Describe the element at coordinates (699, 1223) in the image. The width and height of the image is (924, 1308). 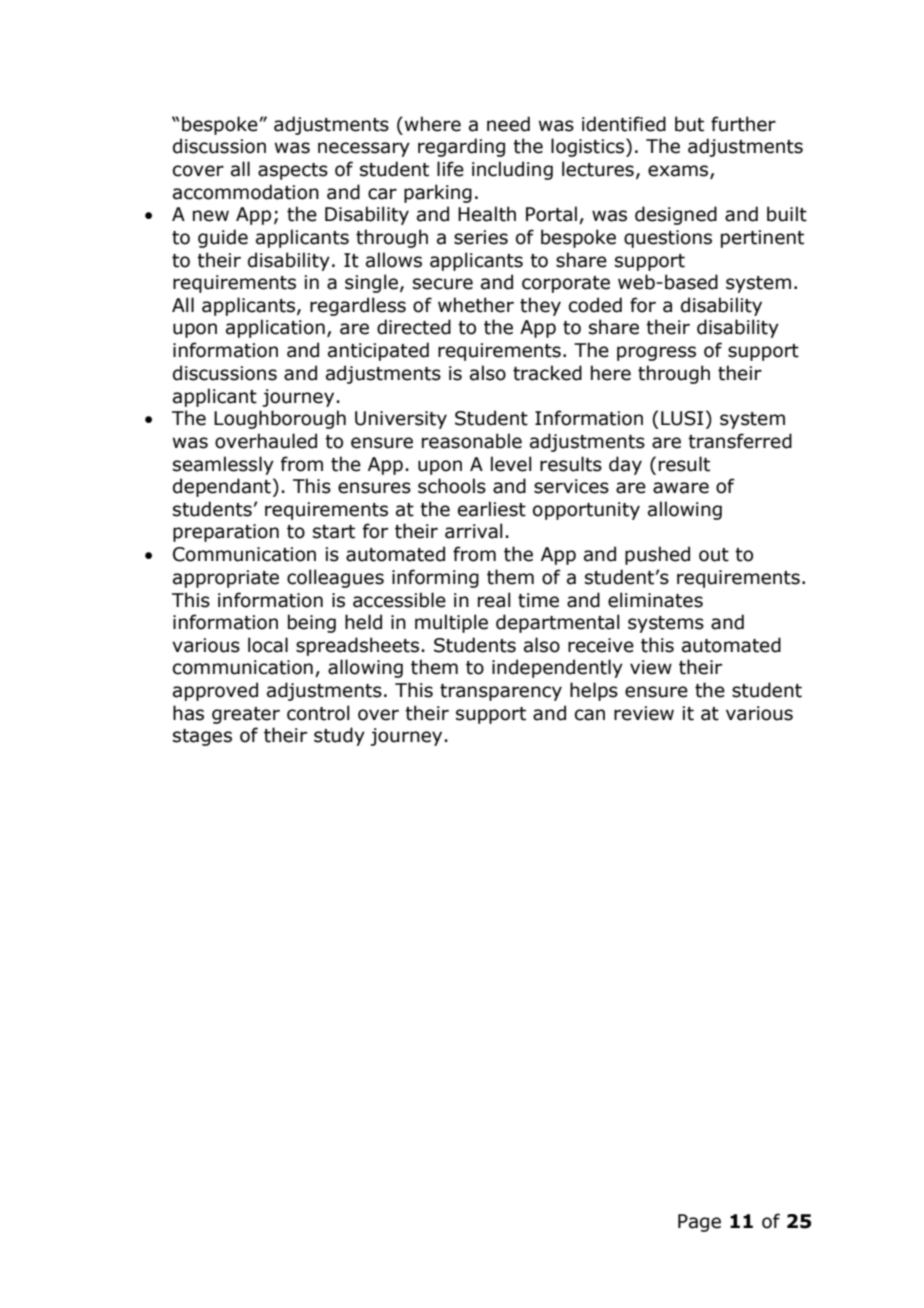
I see `Page` at that location.
